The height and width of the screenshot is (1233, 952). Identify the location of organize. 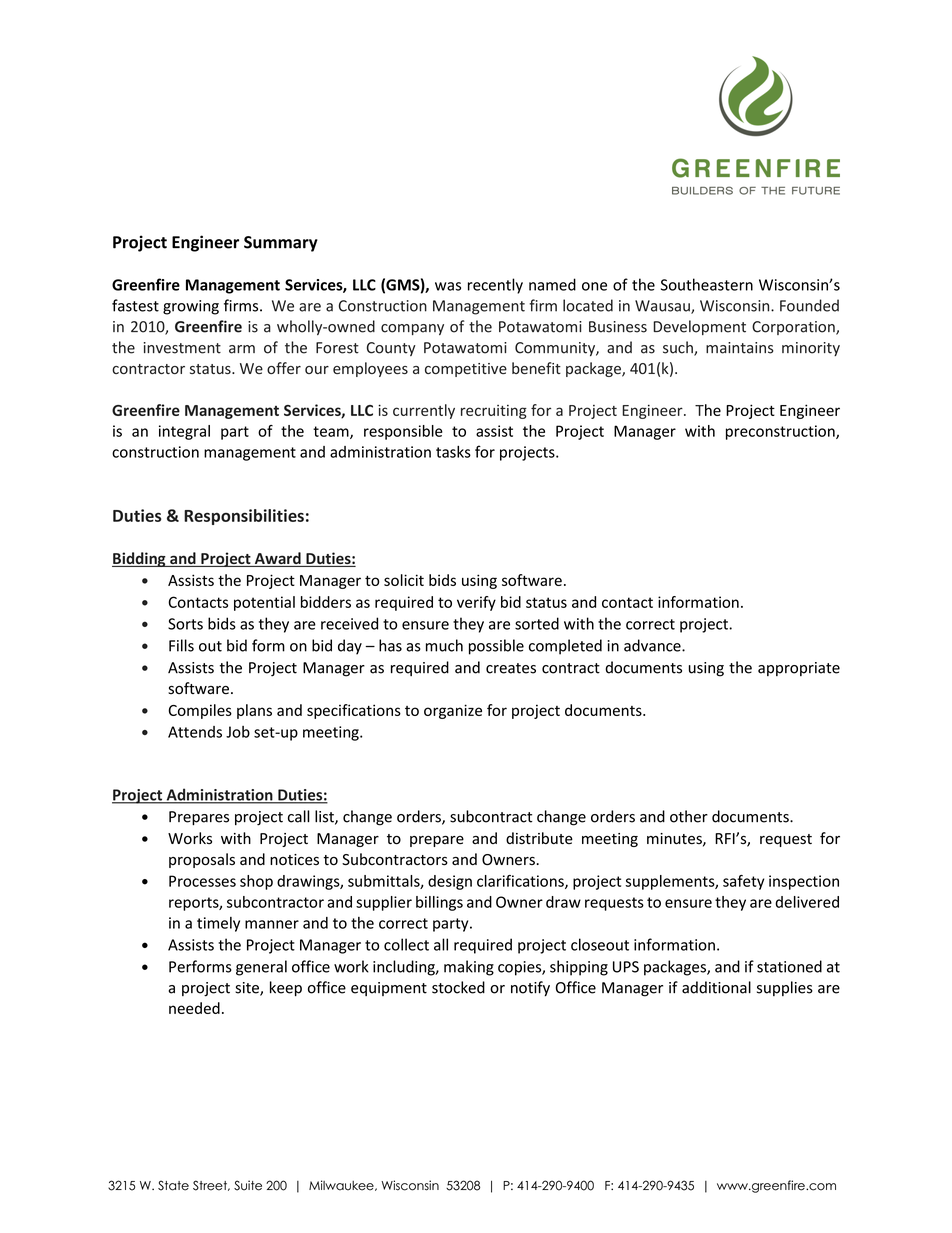
(453, 711).
